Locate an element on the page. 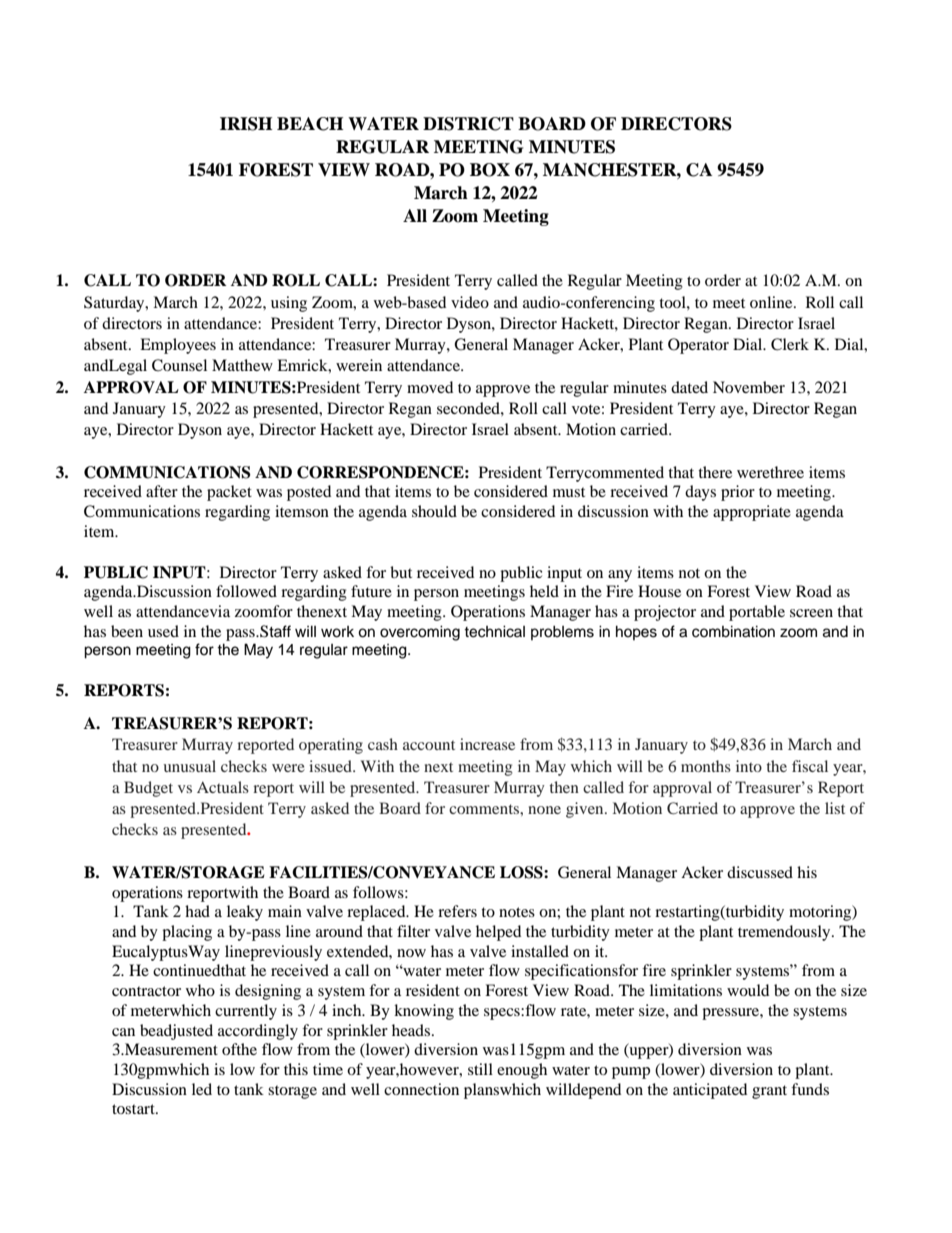 The image size is (952, 1233). portable is located at coordinates (757, 613).
